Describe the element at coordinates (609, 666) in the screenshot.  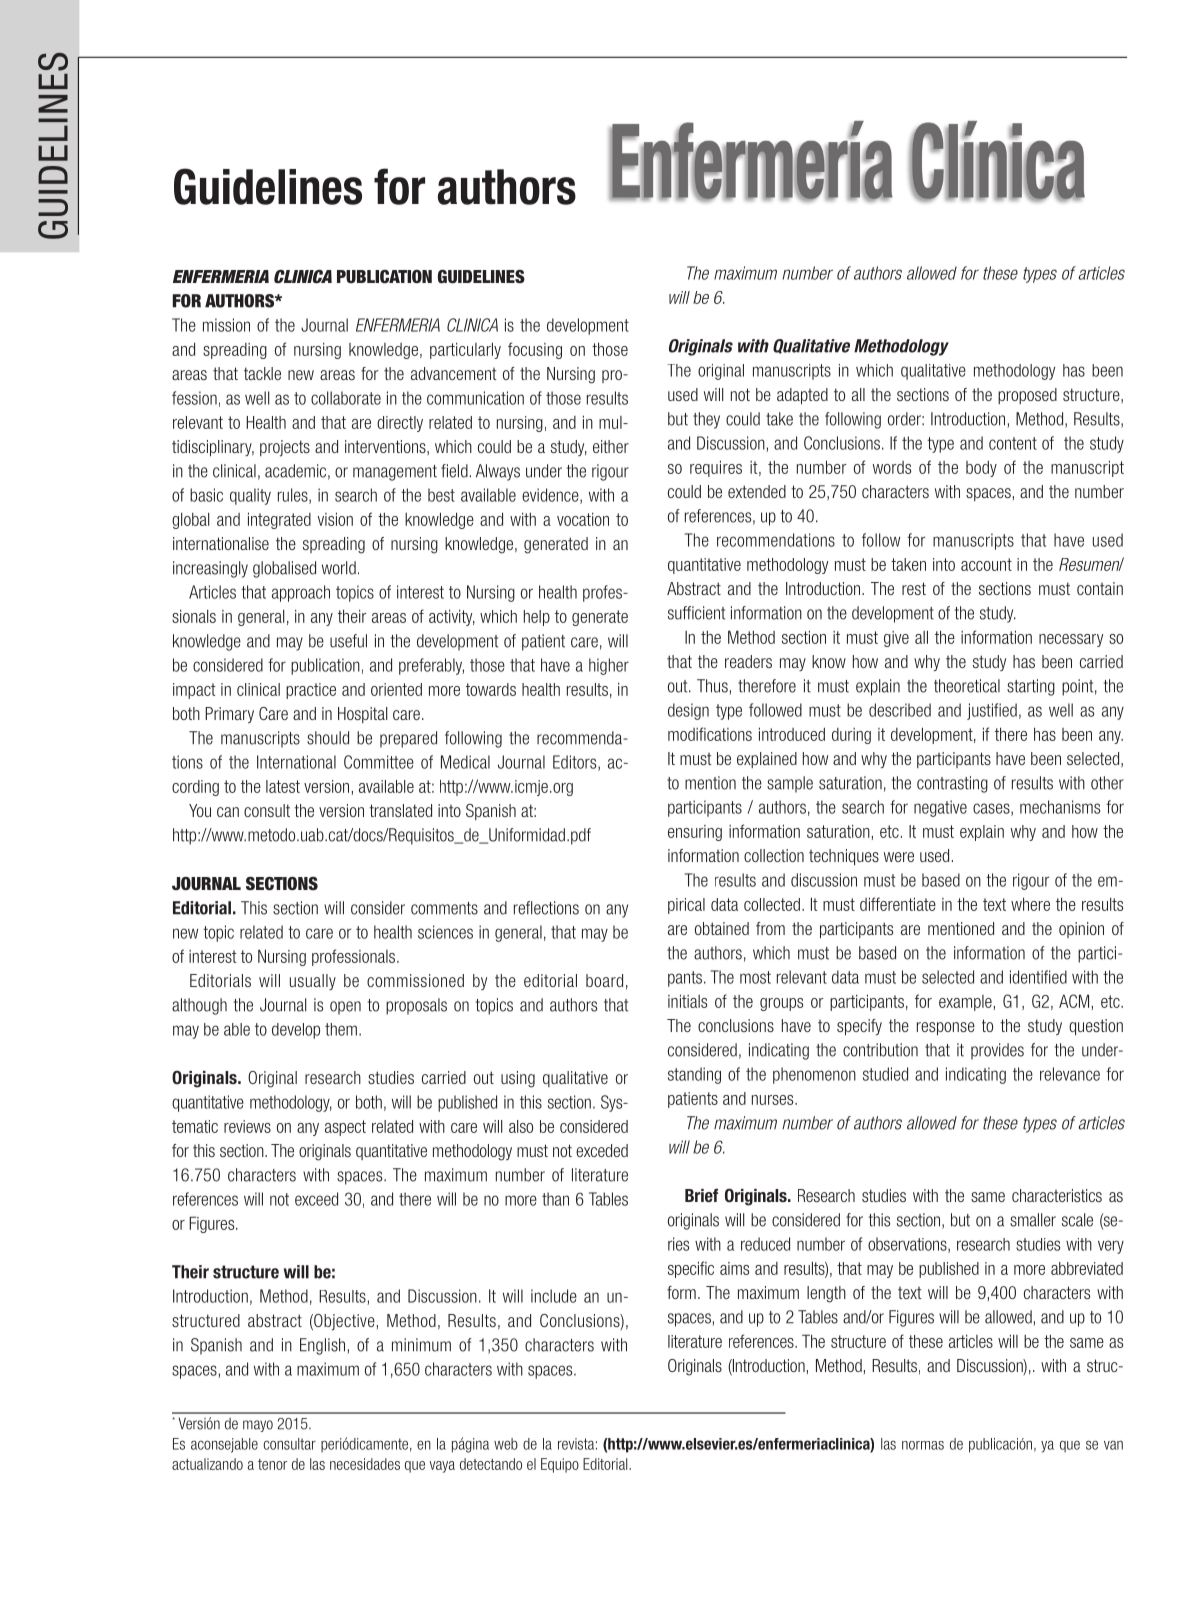
I see `higher` at that location.
